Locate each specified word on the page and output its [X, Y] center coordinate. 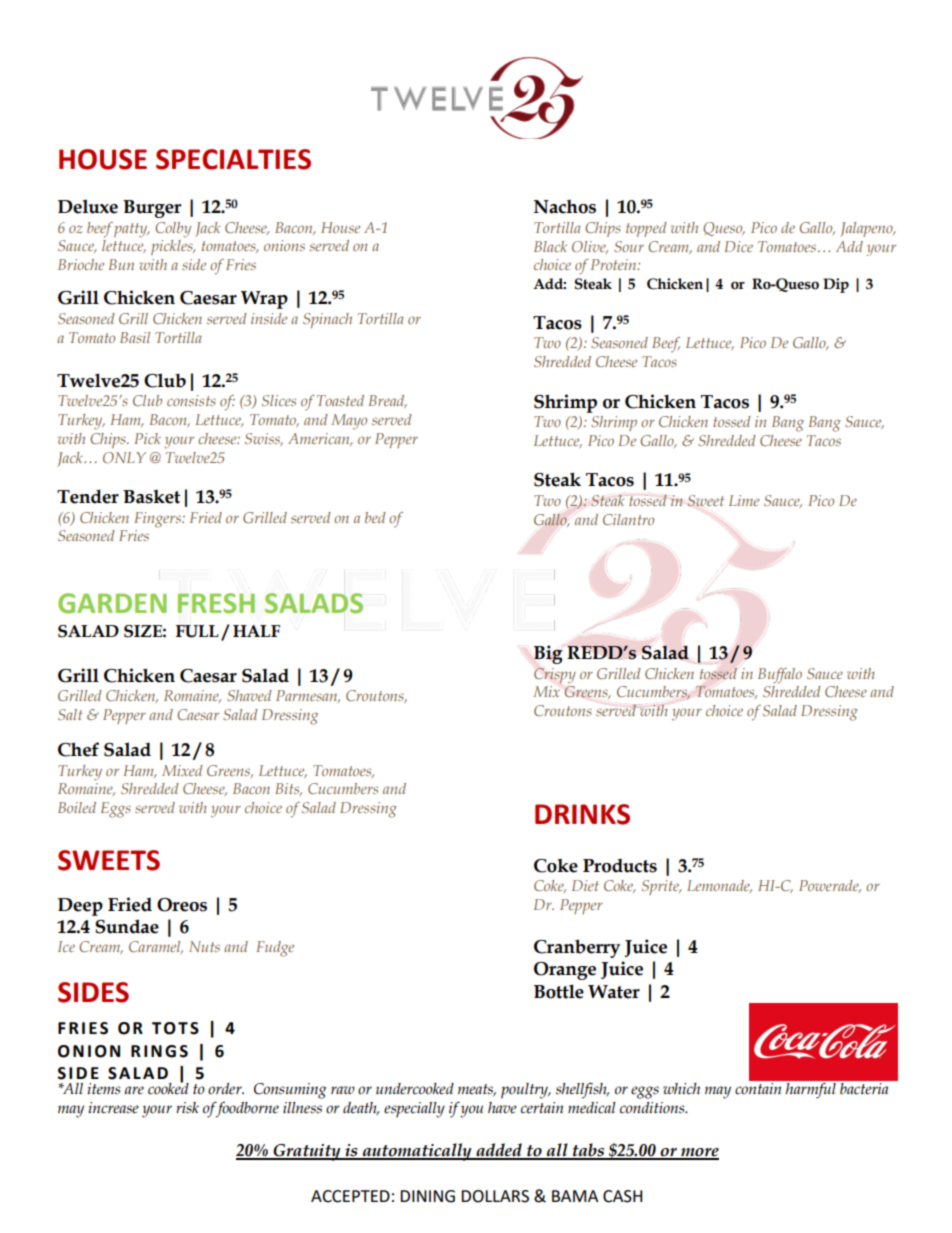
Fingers [158, 520]
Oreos [182, 905]
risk [187, 1108]
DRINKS [582, 814]
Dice [739, 246]
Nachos [565, 206]
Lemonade [719, 886]
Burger [152, 209]
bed [375, 517]
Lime [744, 500]
